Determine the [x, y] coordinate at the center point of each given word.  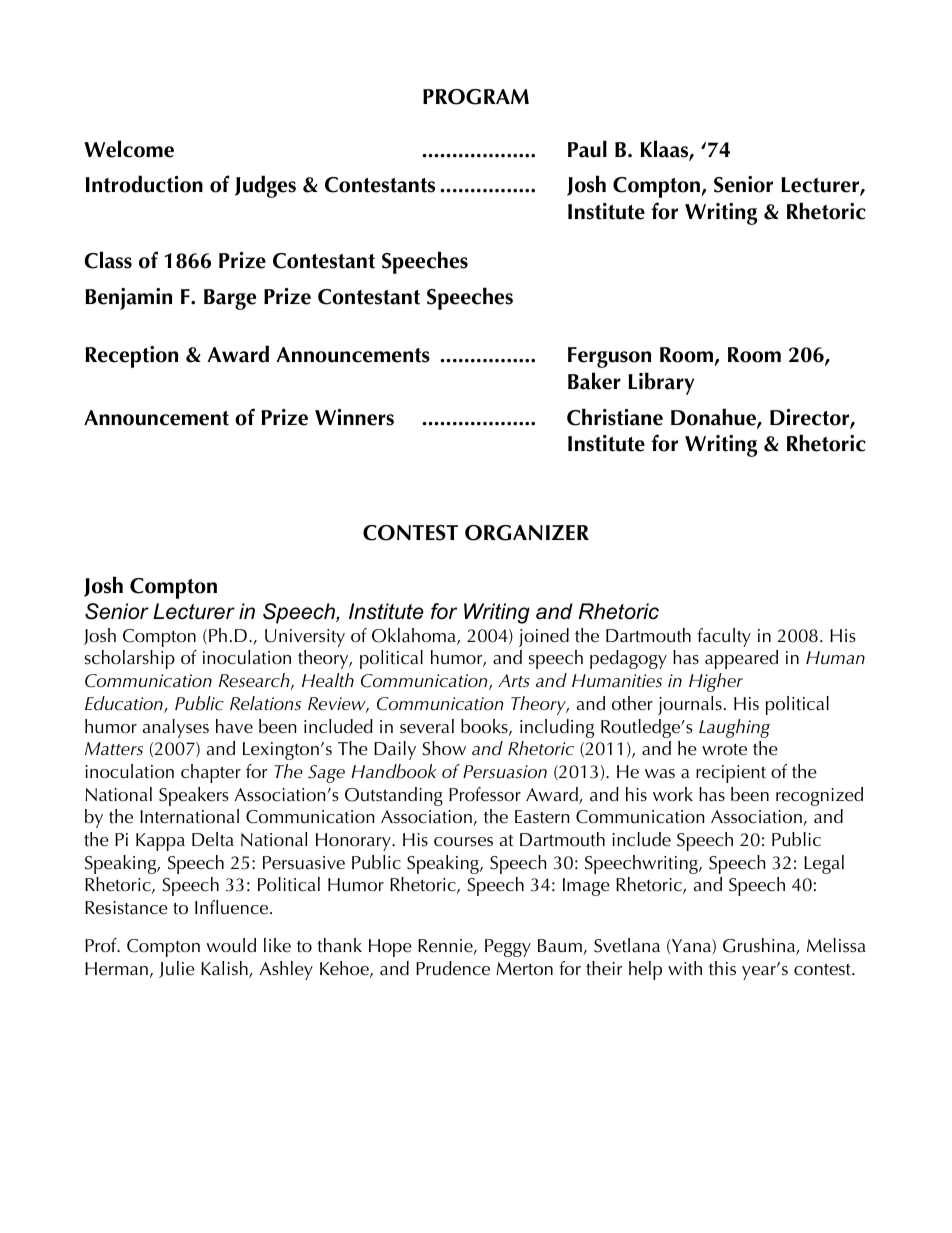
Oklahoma [415, 636]
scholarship [130, 659]
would [231, 945]
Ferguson [609, 357]
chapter [211, 773]
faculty [724, 637]
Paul [587, 149]
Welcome [129, 149]
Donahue [714, 418]
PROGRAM [476, 97]
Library [661, 383]
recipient [731, 774]
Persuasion [505, 772]
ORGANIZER [527, 533]
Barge [230, 299]
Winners [354, 417]
